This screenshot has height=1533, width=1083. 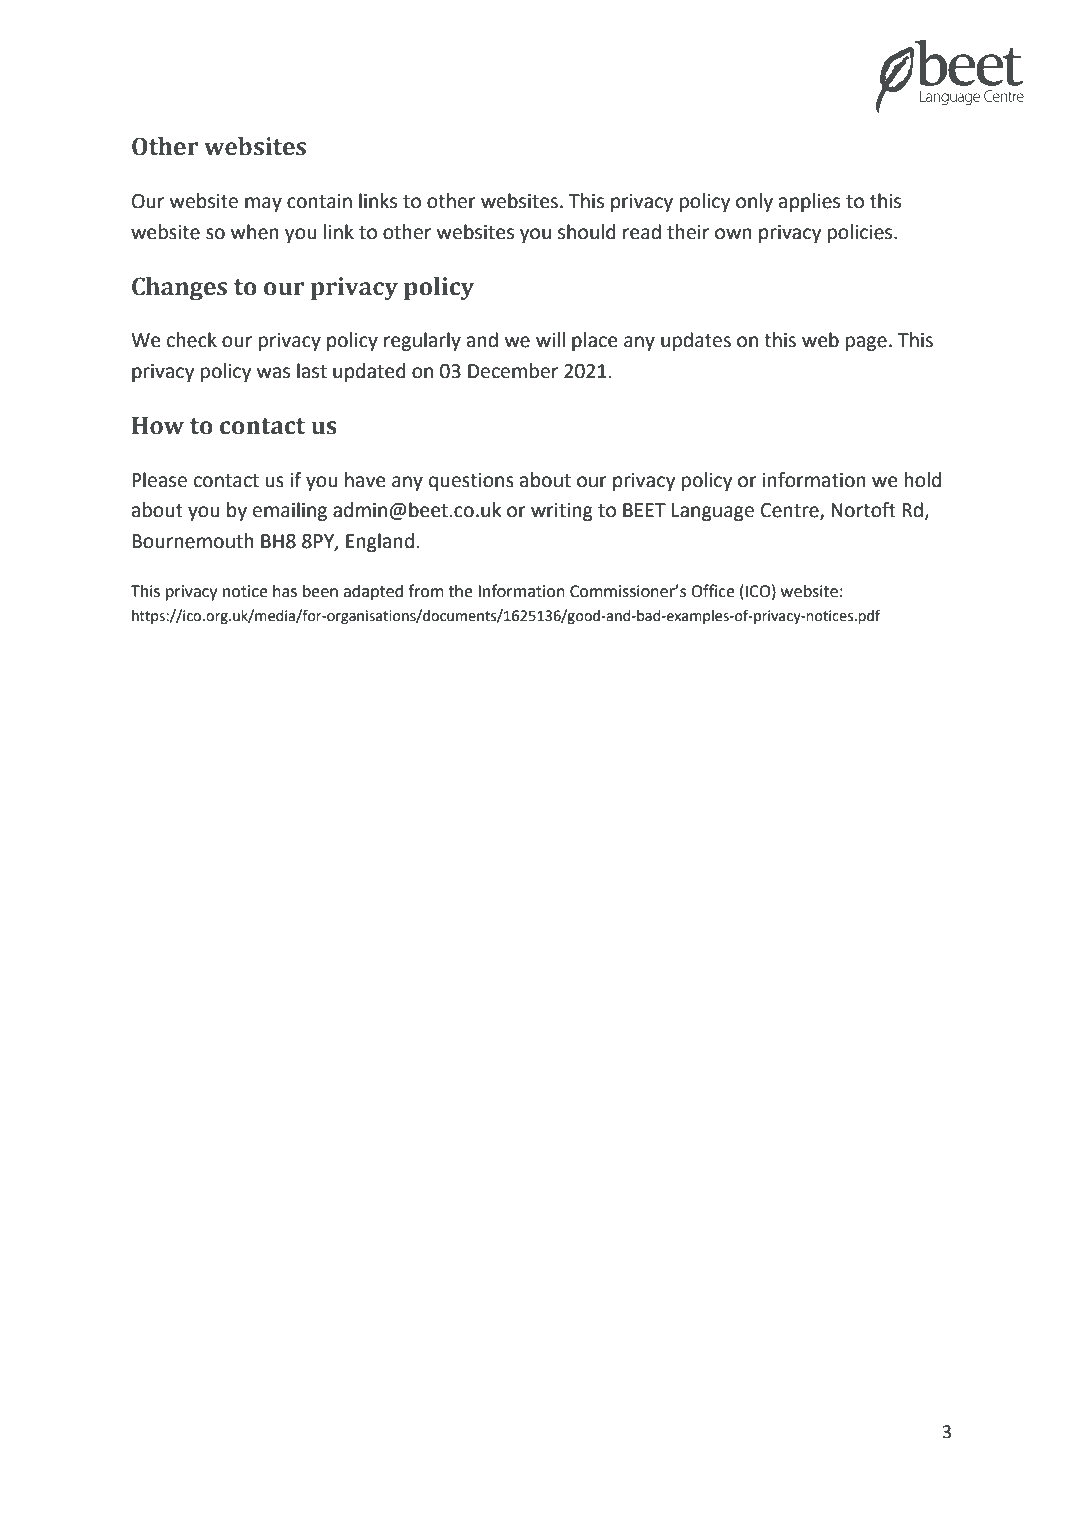 What do you see at coordinates (273, 373) in the screenshot?
I see `was` at bounding box center [273, 373].
